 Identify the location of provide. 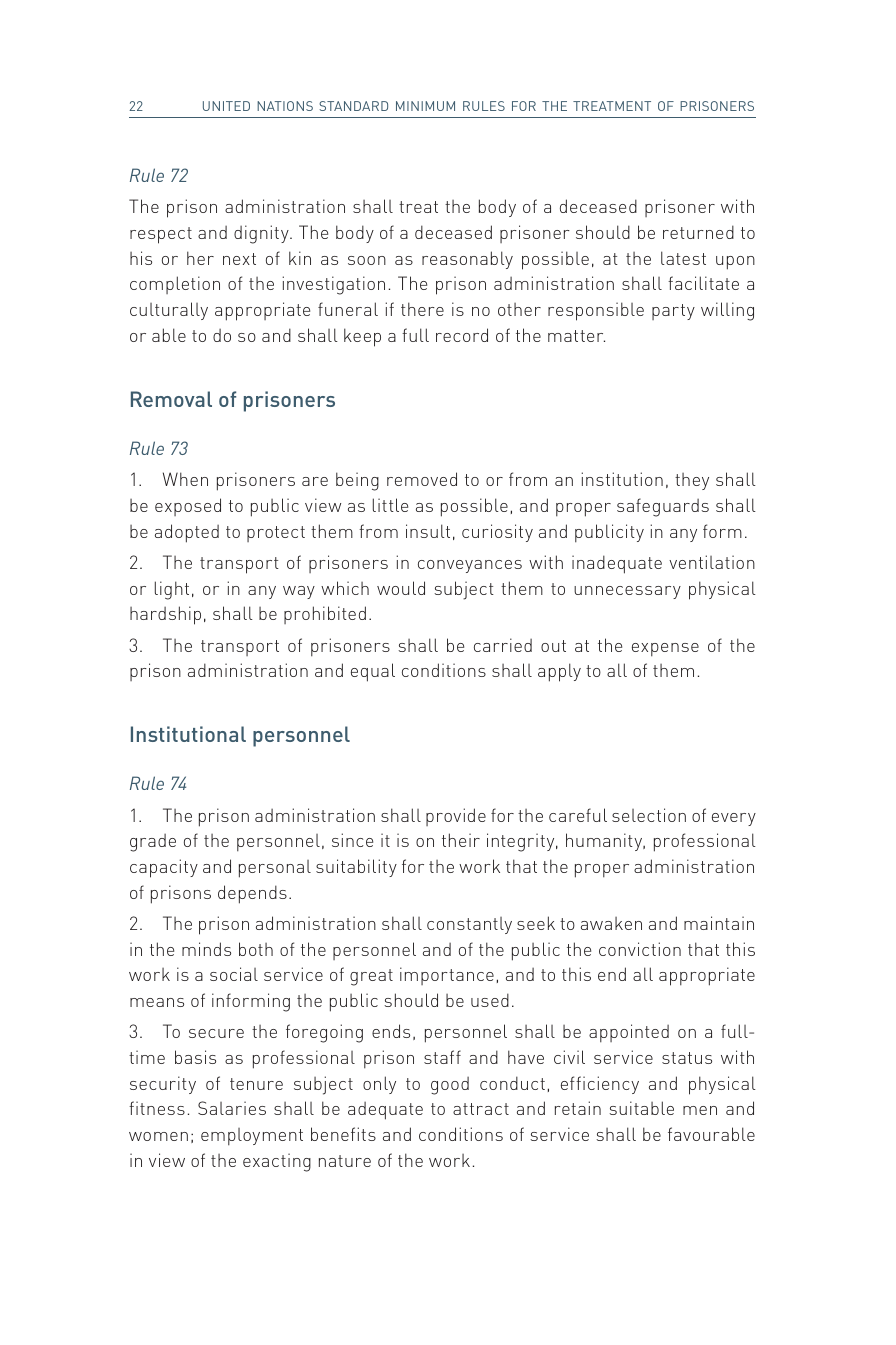
(456, 817).
